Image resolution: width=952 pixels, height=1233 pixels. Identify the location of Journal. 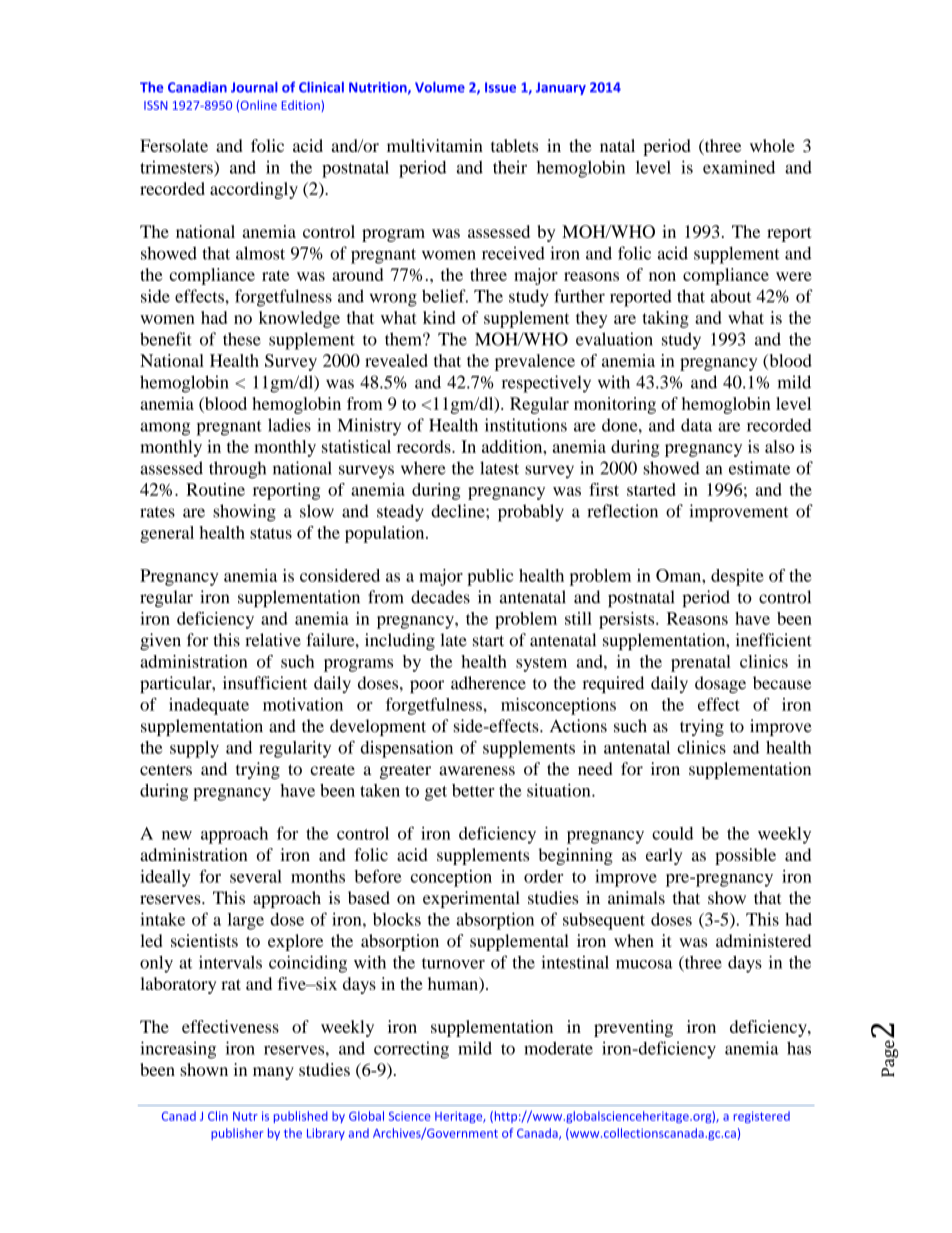
(254, 87).
